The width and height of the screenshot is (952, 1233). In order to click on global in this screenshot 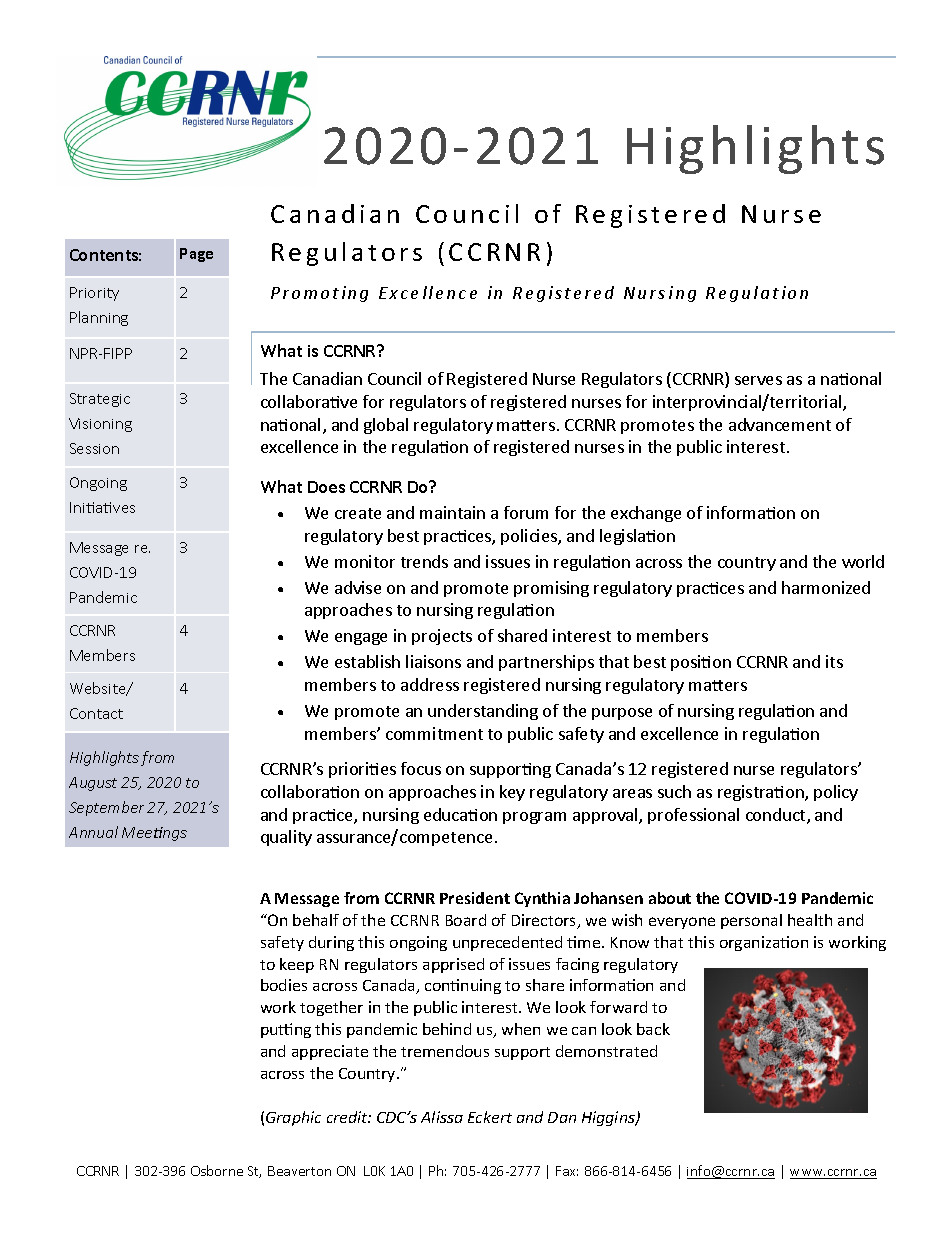, I will do `click(386, 426)`.
